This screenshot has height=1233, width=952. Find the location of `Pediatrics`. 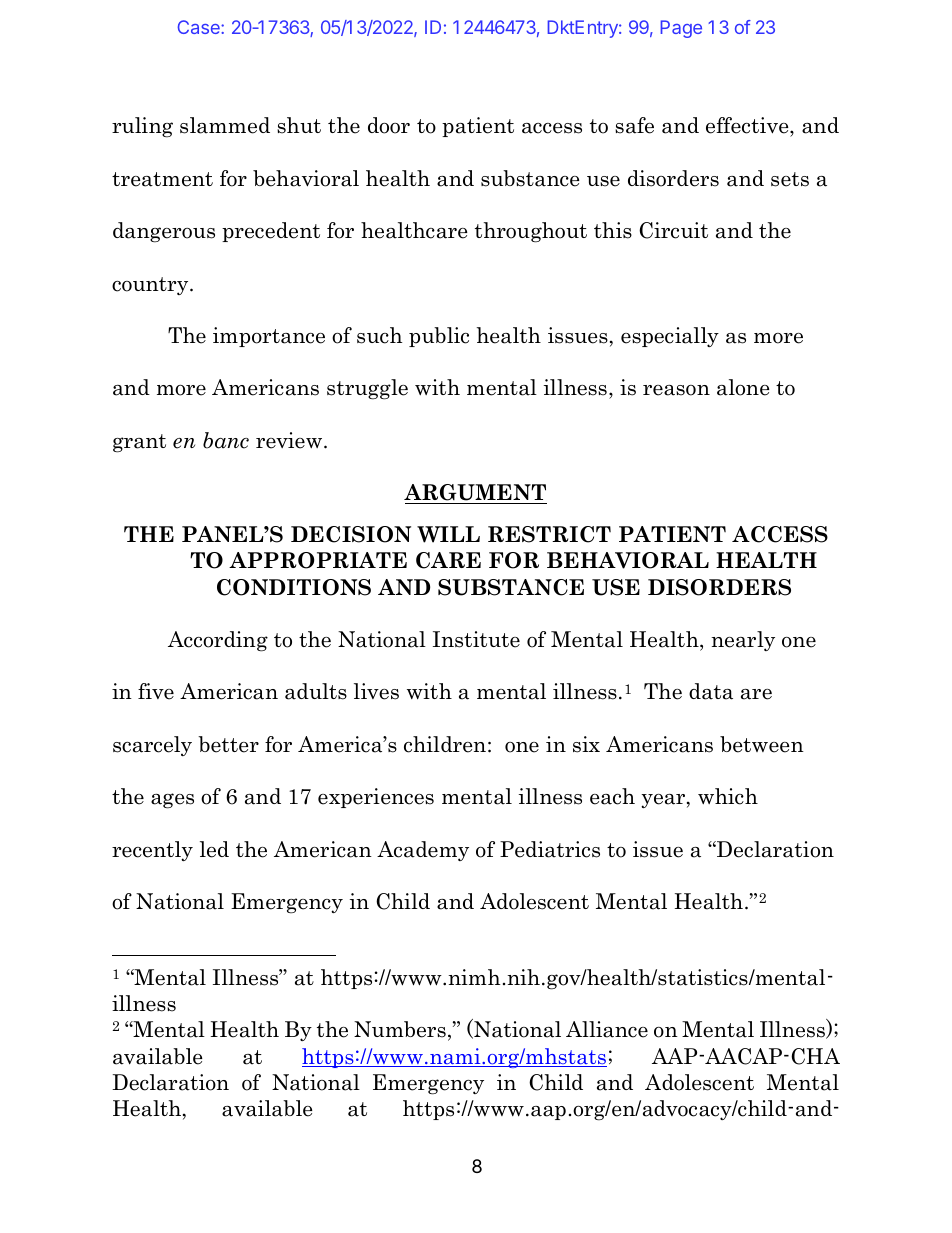

Pediatrics is located at coordinates (550, 849).
